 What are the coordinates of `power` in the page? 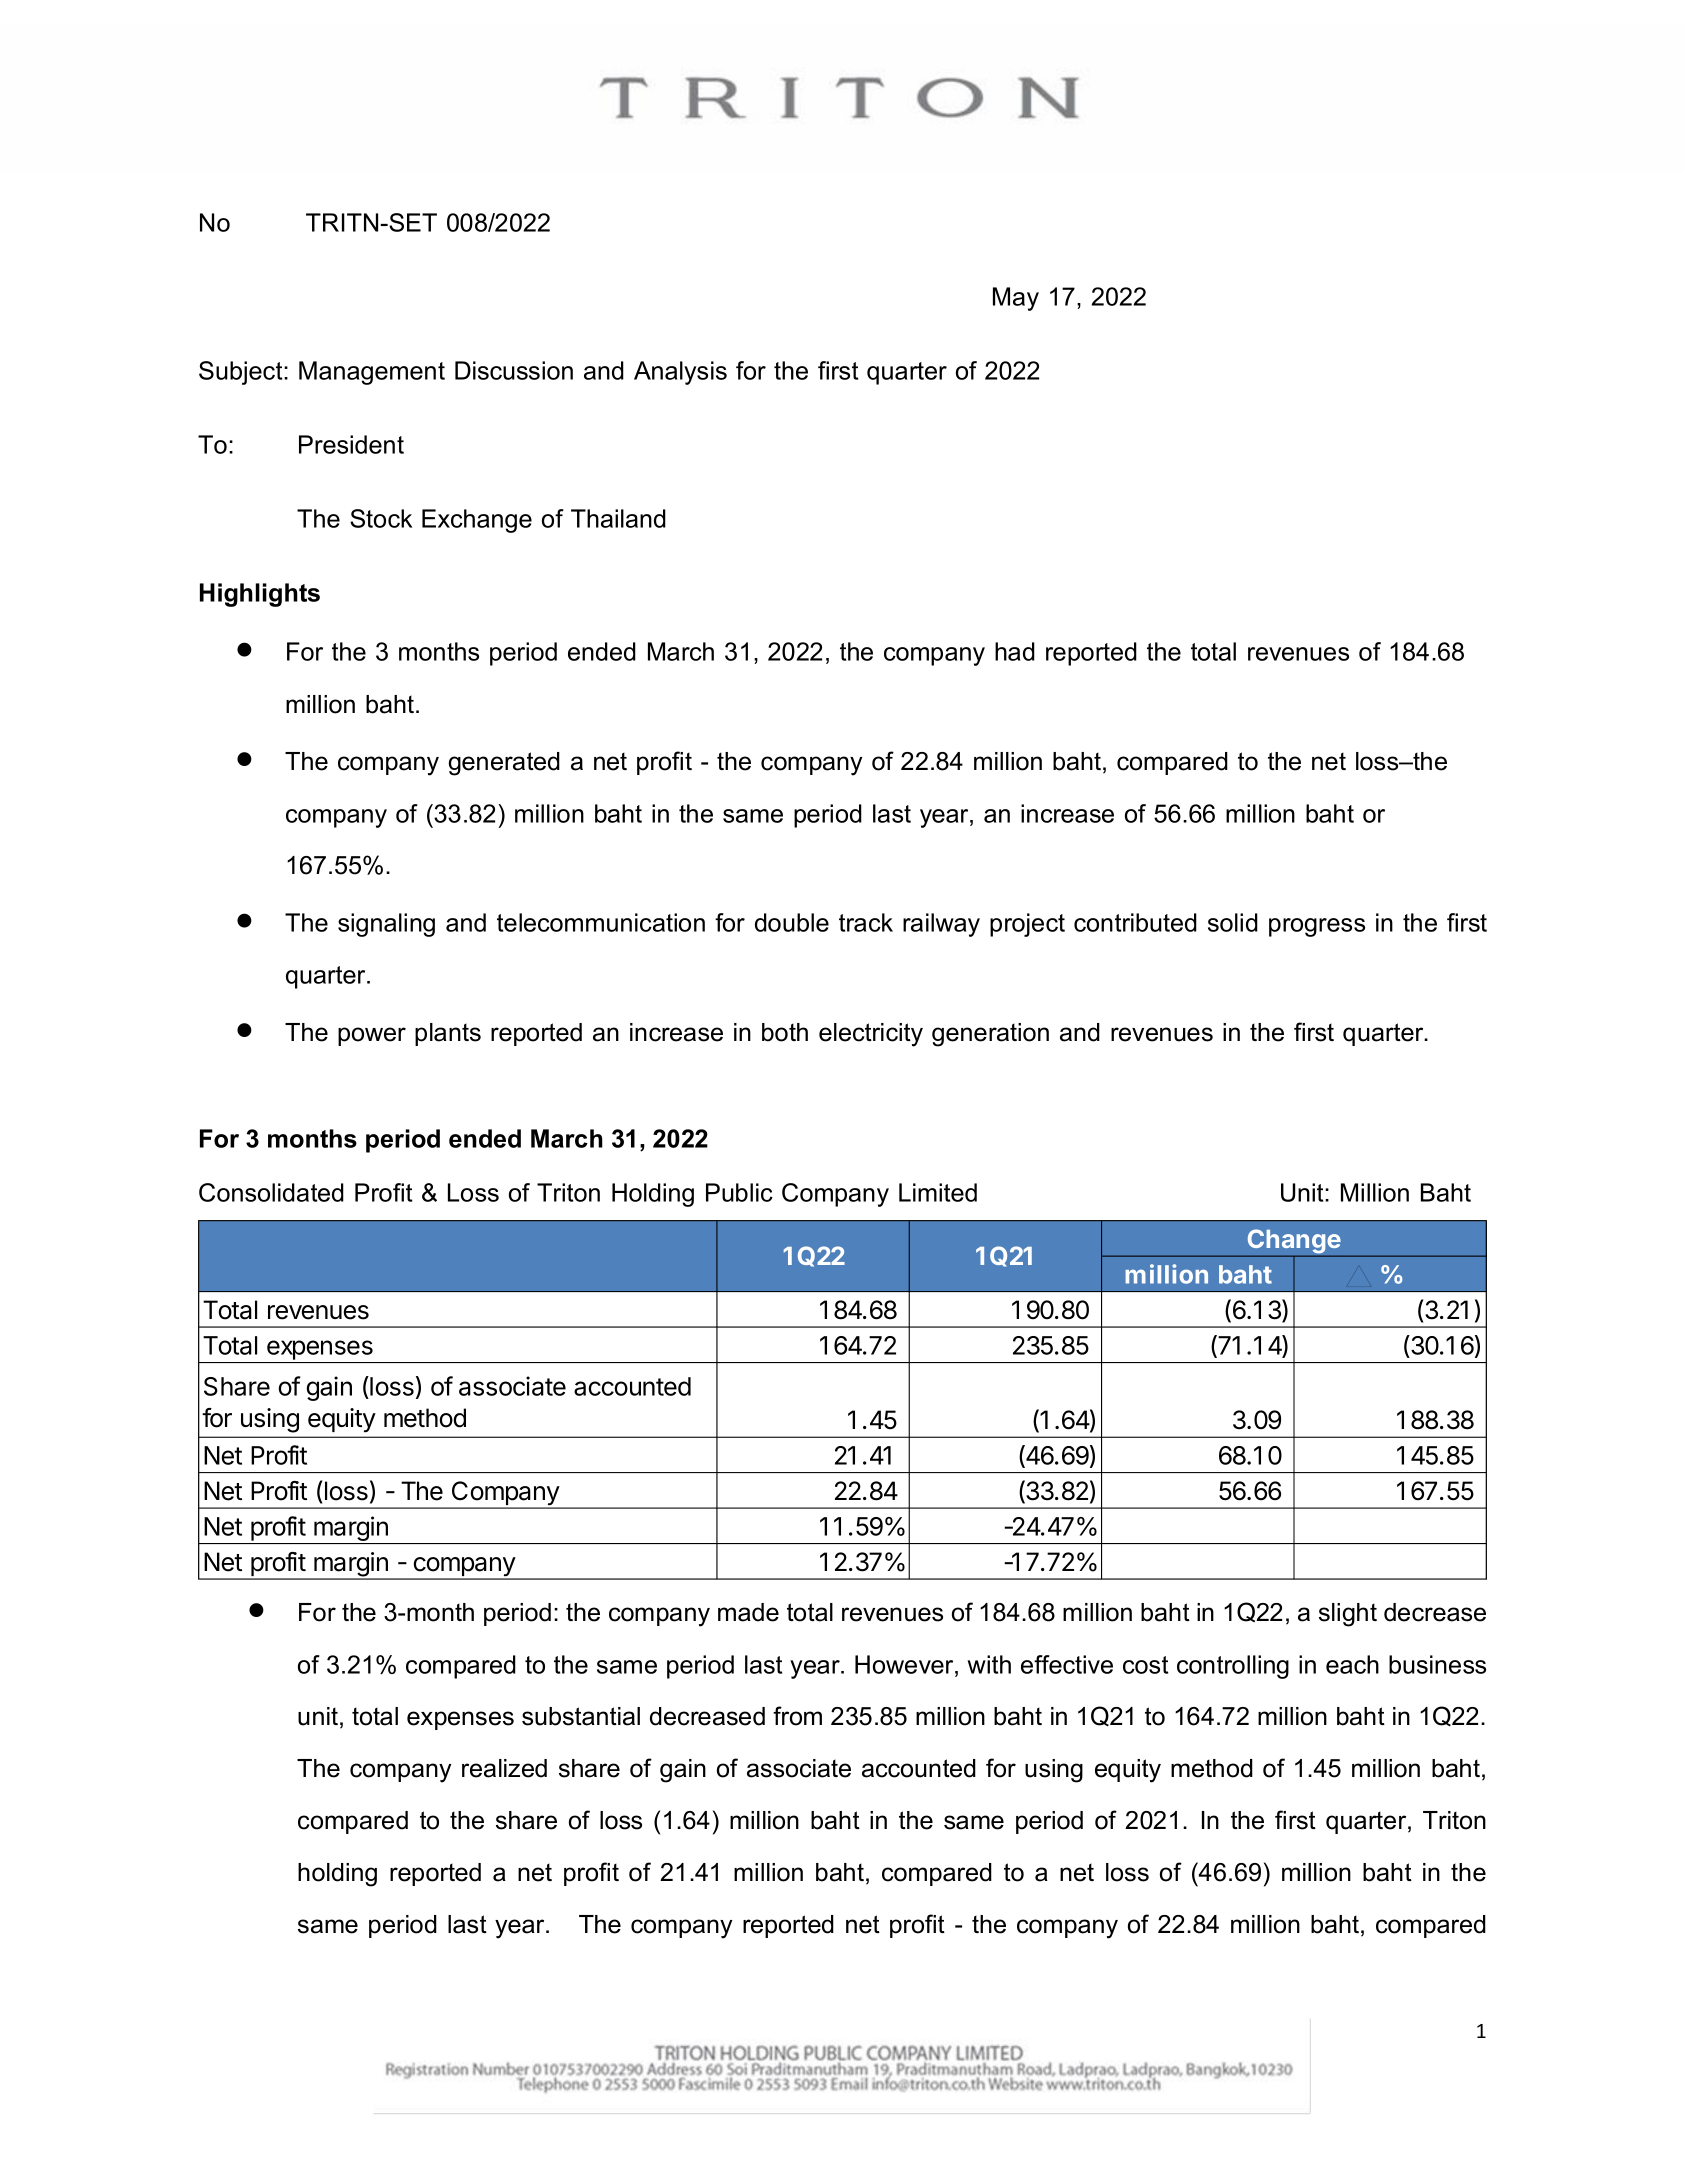 It's located at (372, 1036).
